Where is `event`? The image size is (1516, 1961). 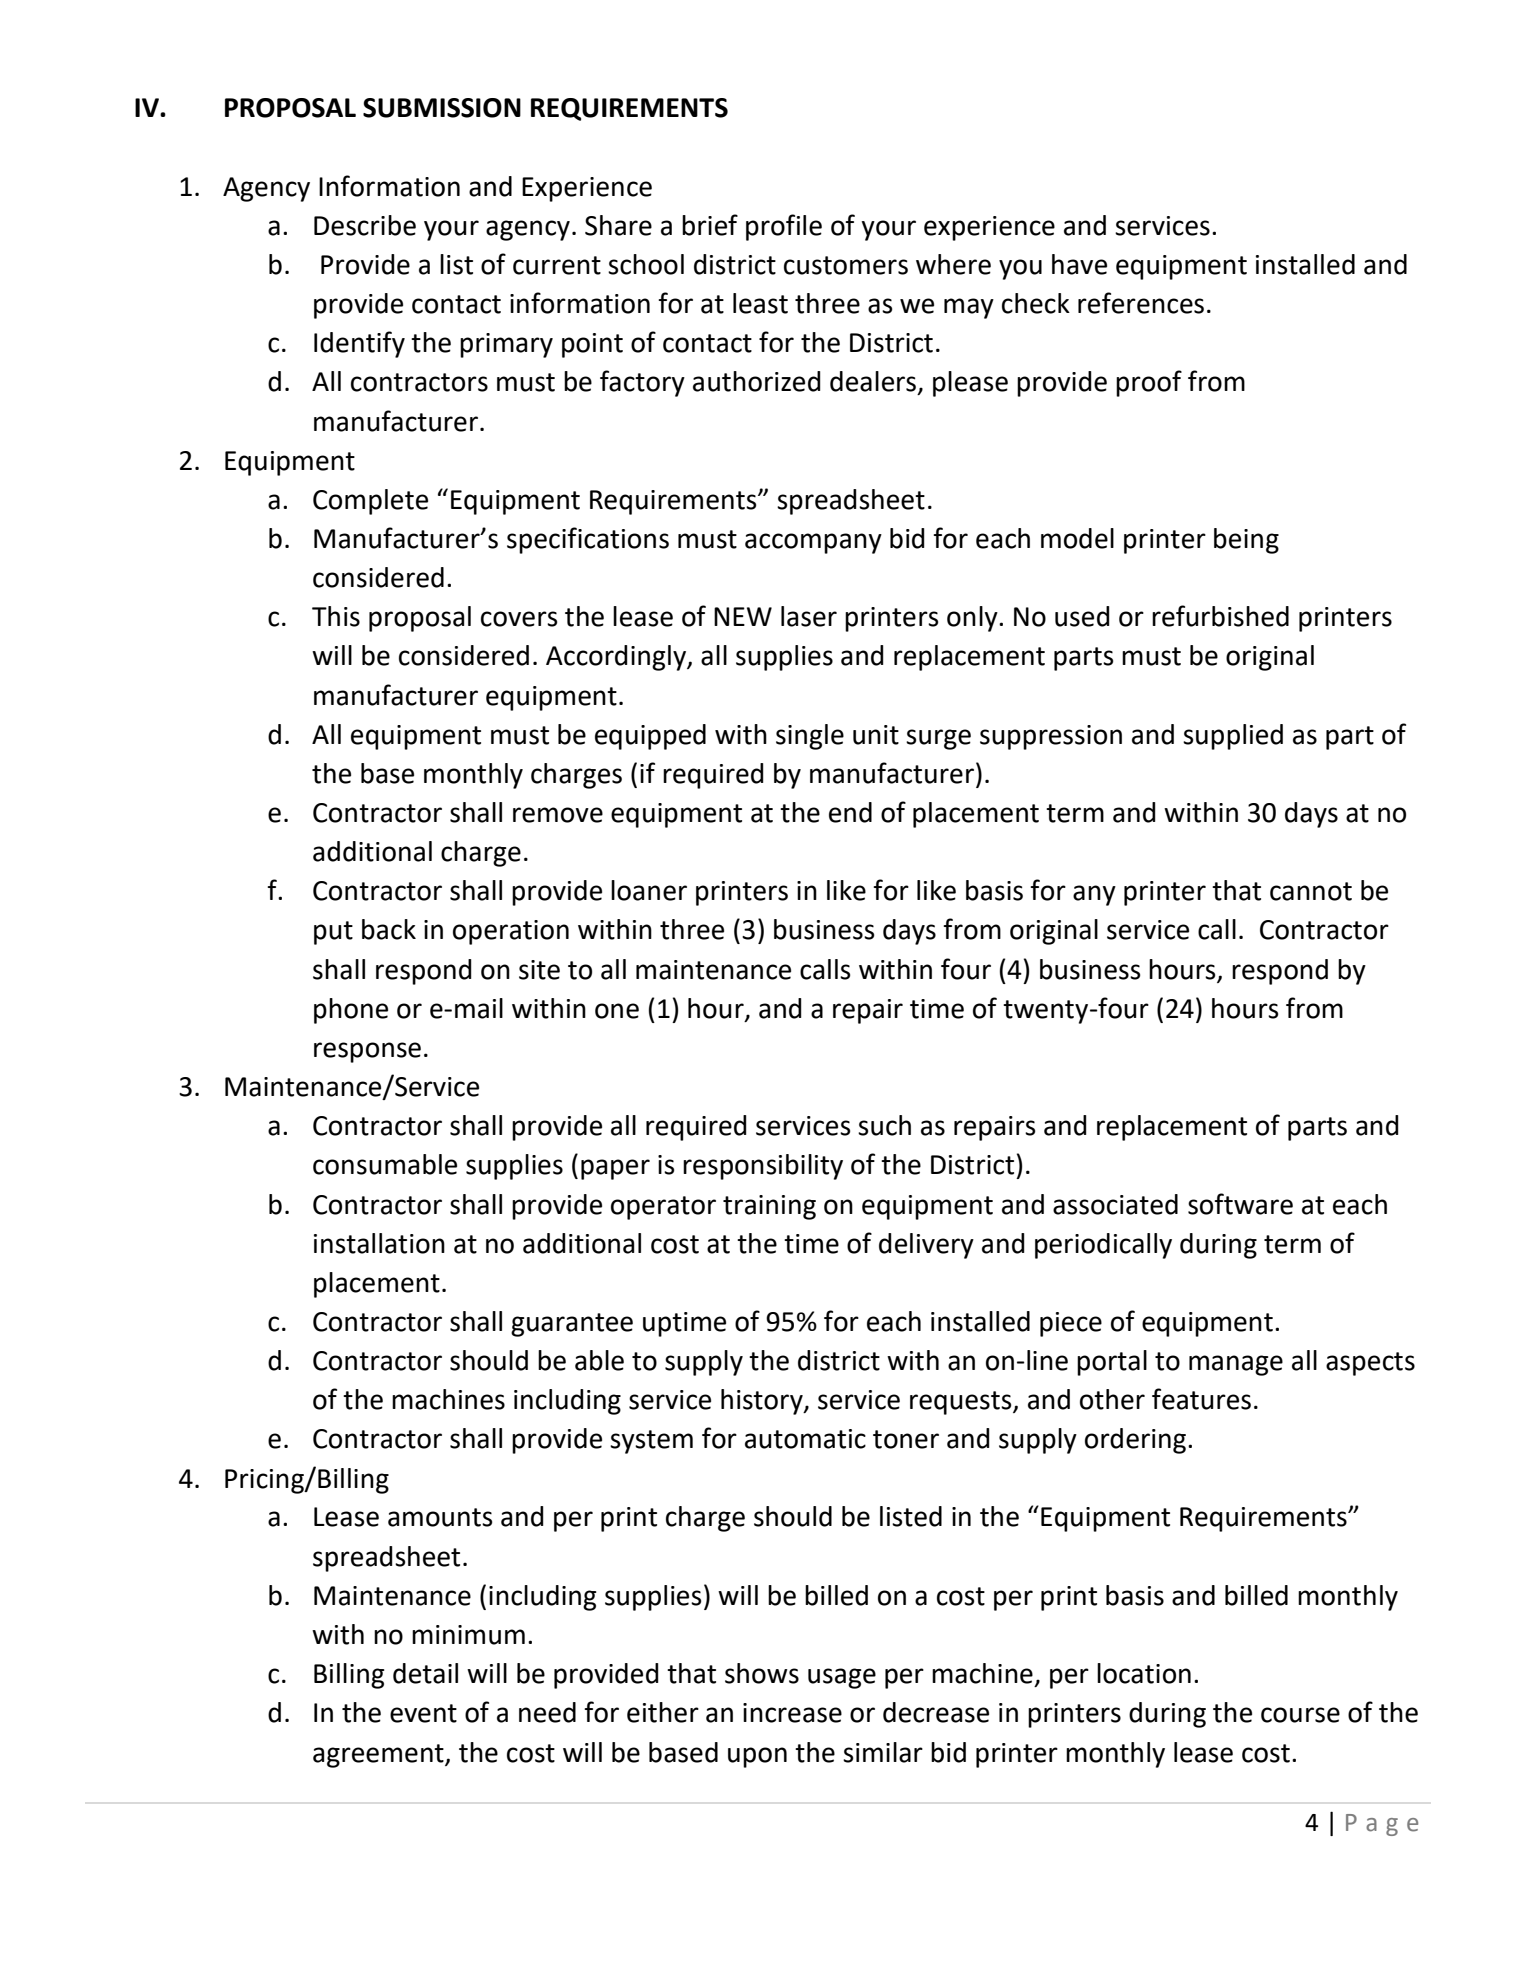
event is located at coordinates (423, 1713).
